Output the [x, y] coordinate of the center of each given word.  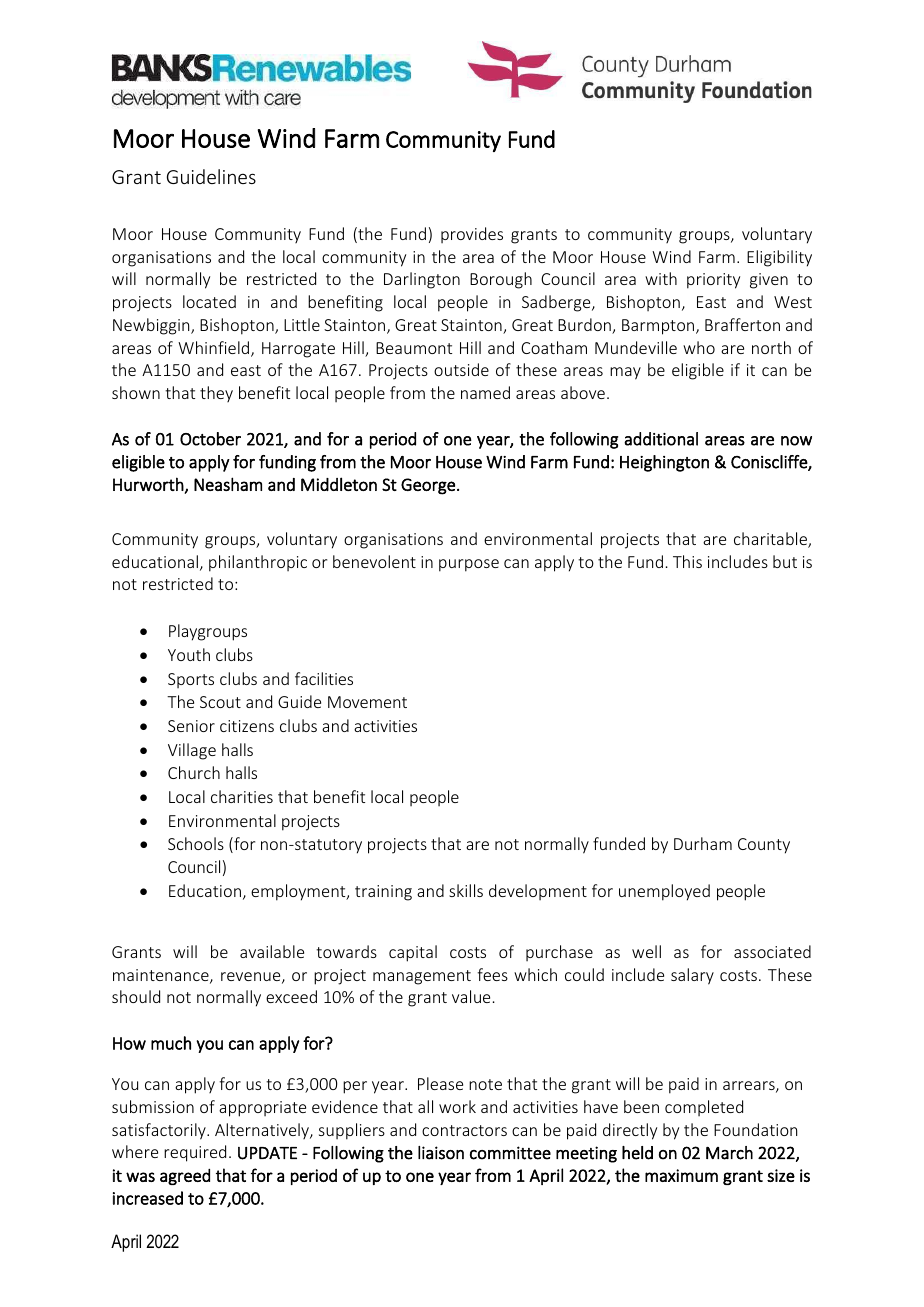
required [195, 1153]
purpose [469, 565]
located [209, 301]
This [687, 561]
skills [466, 890]
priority [713, 281]
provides [472, 235]
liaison [441, 1153]
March [729, 1153]
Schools [196, 843]
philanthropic [258, 563]
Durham [703, 843]
